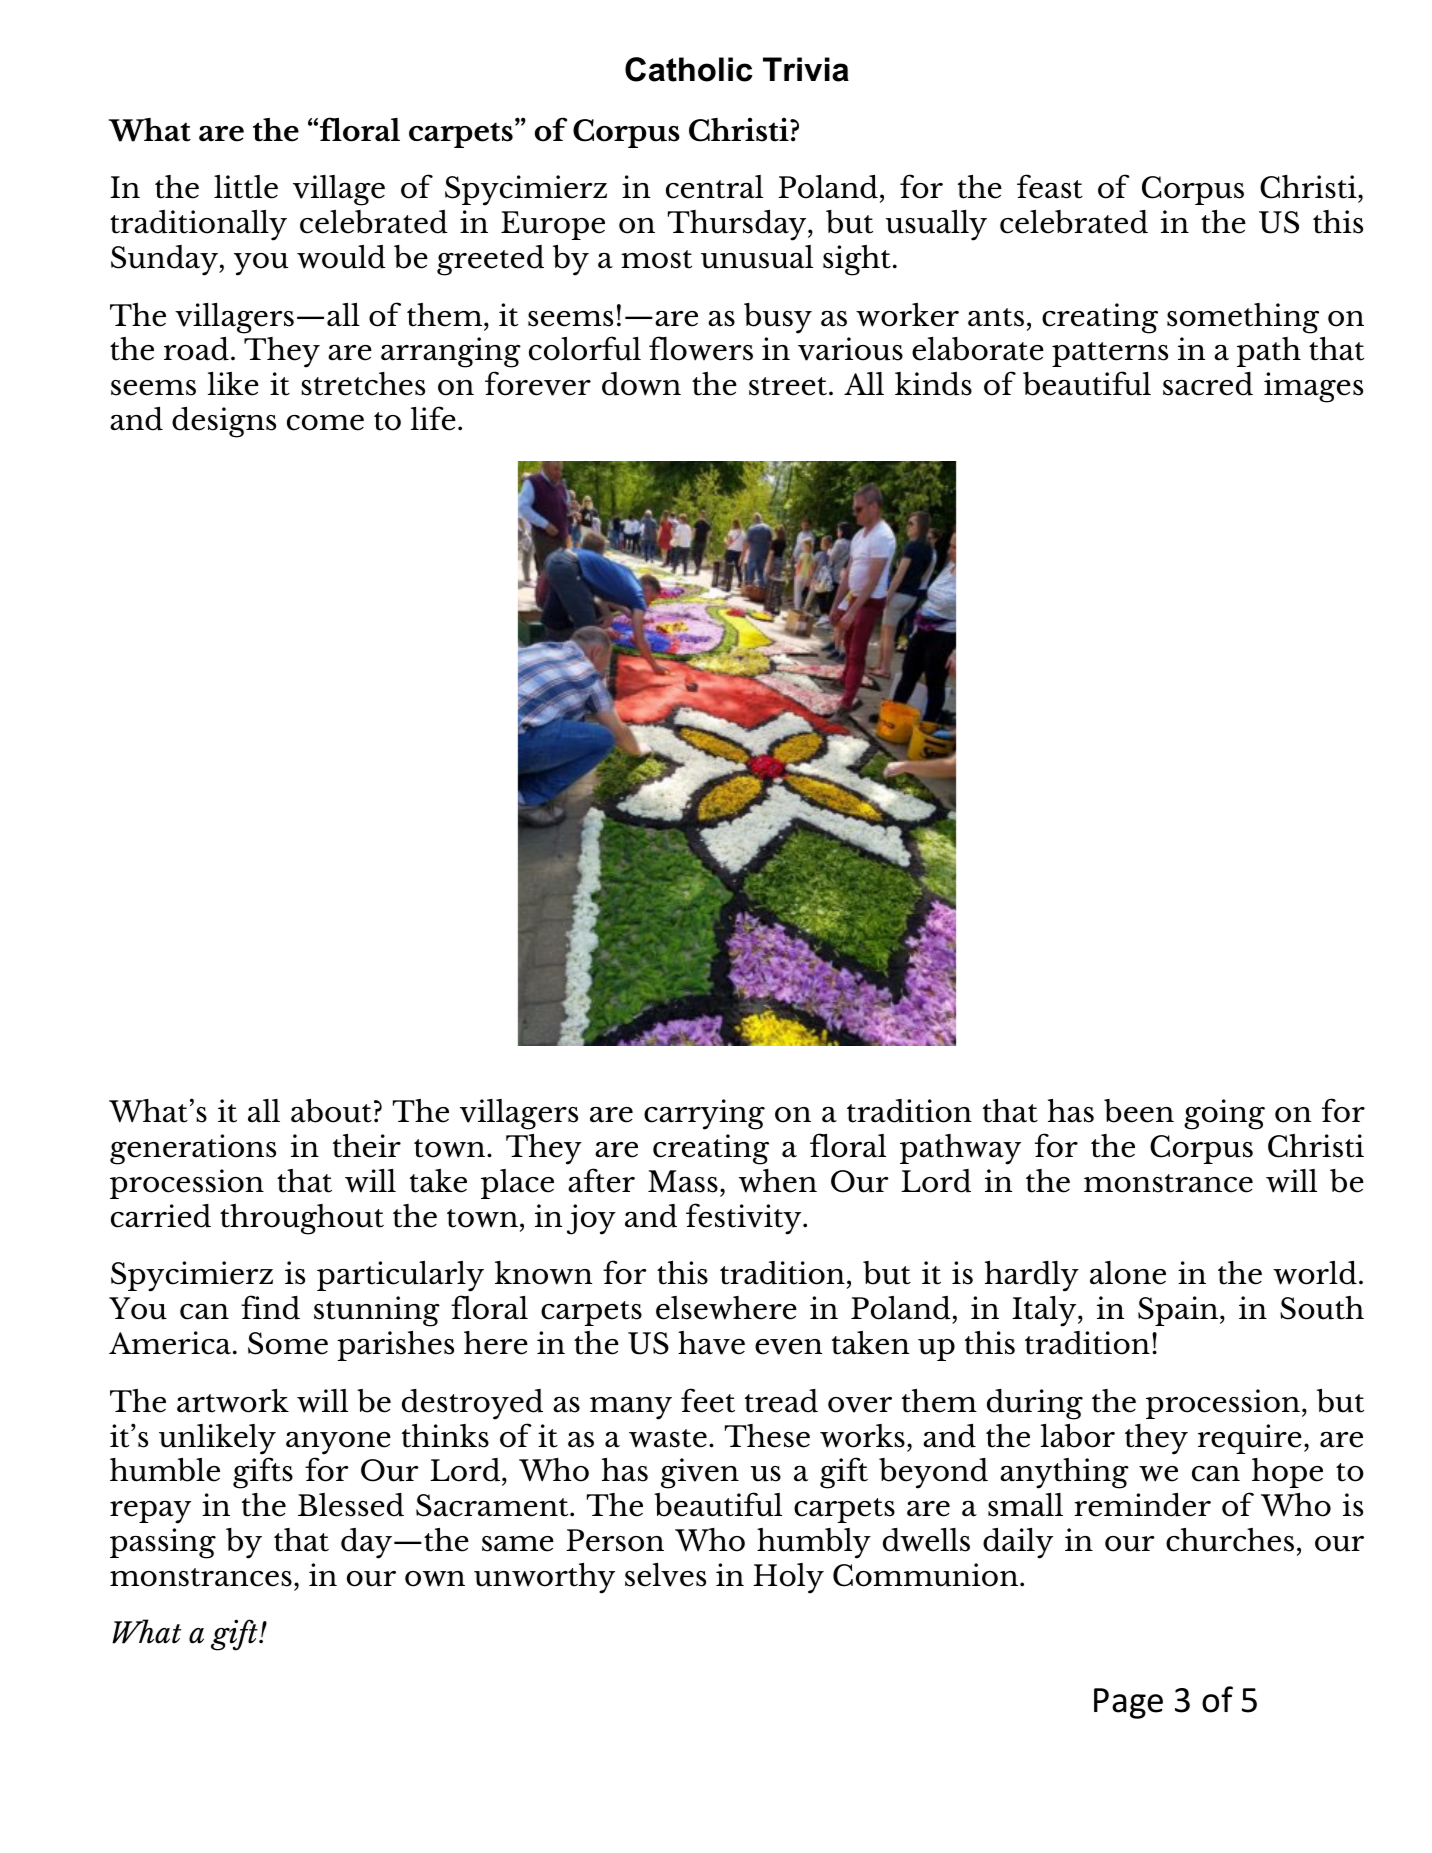 This screenshot has width=1432, height=1853. What do you see at coordinates (704, 1114) in the screenshot?
I see `carrying` at bounding box center [704, 1114].
